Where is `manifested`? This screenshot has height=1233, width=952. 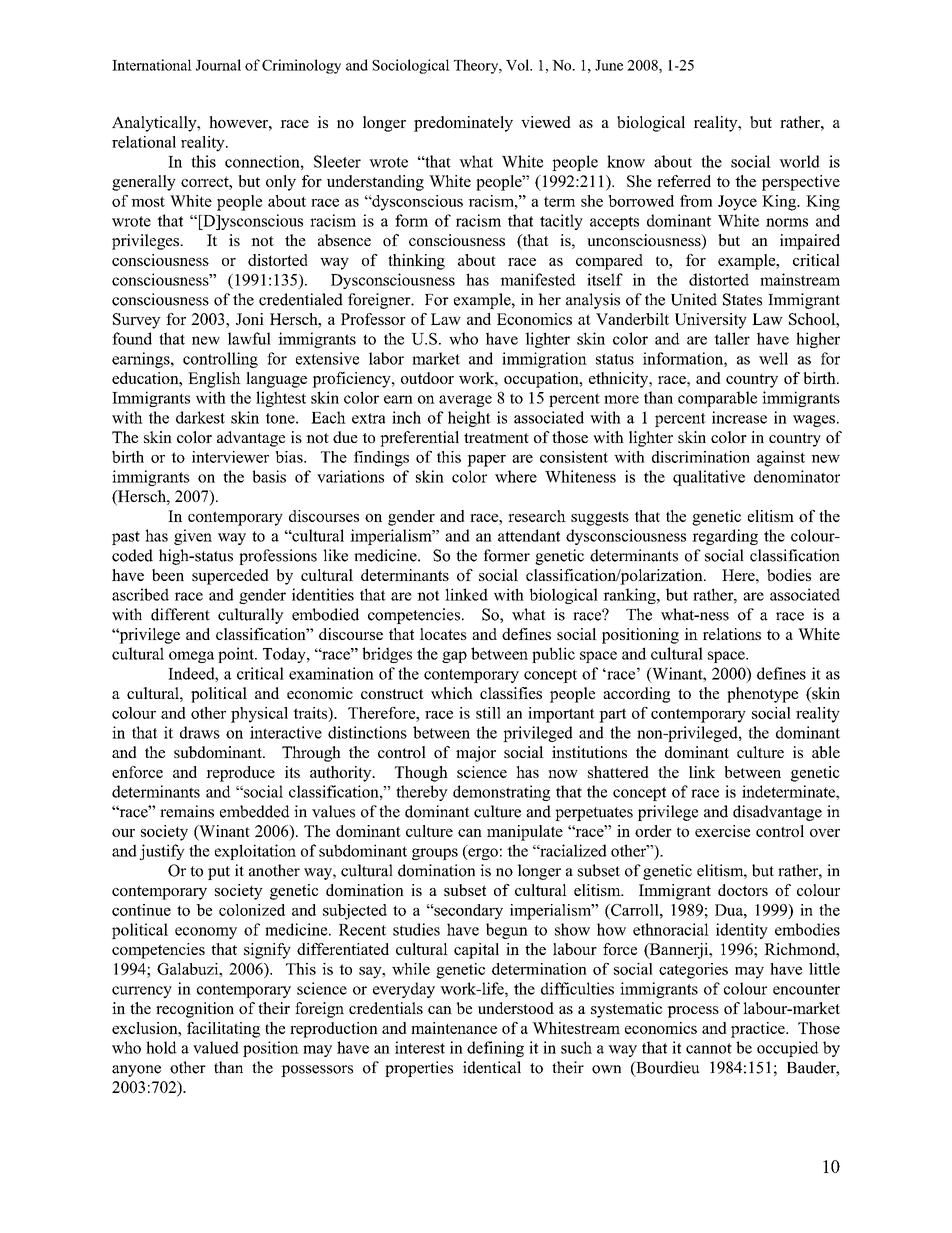 manifested is located at coordinates (538, 279).
